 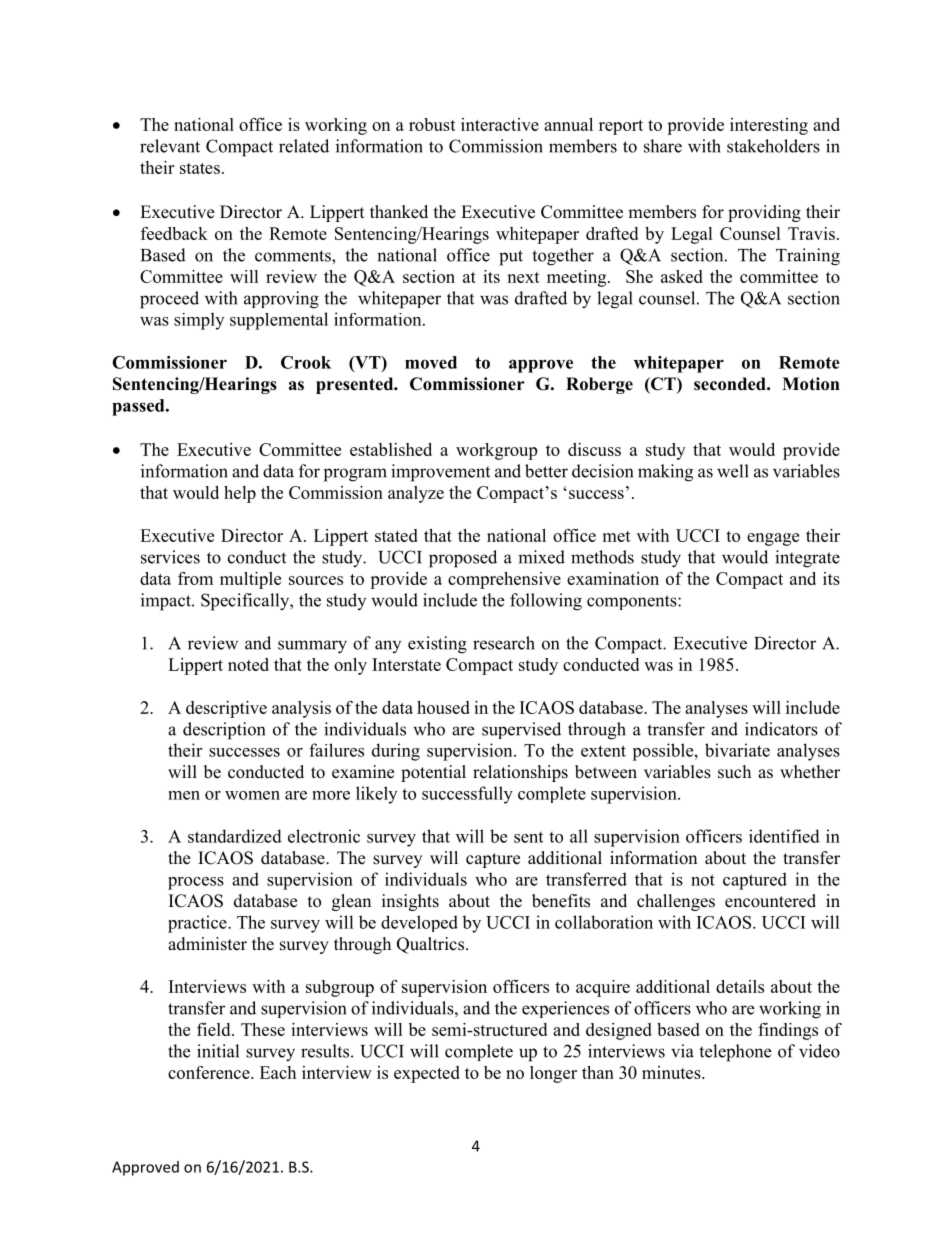 I want to click on insights, so click(x=410, y=902).
